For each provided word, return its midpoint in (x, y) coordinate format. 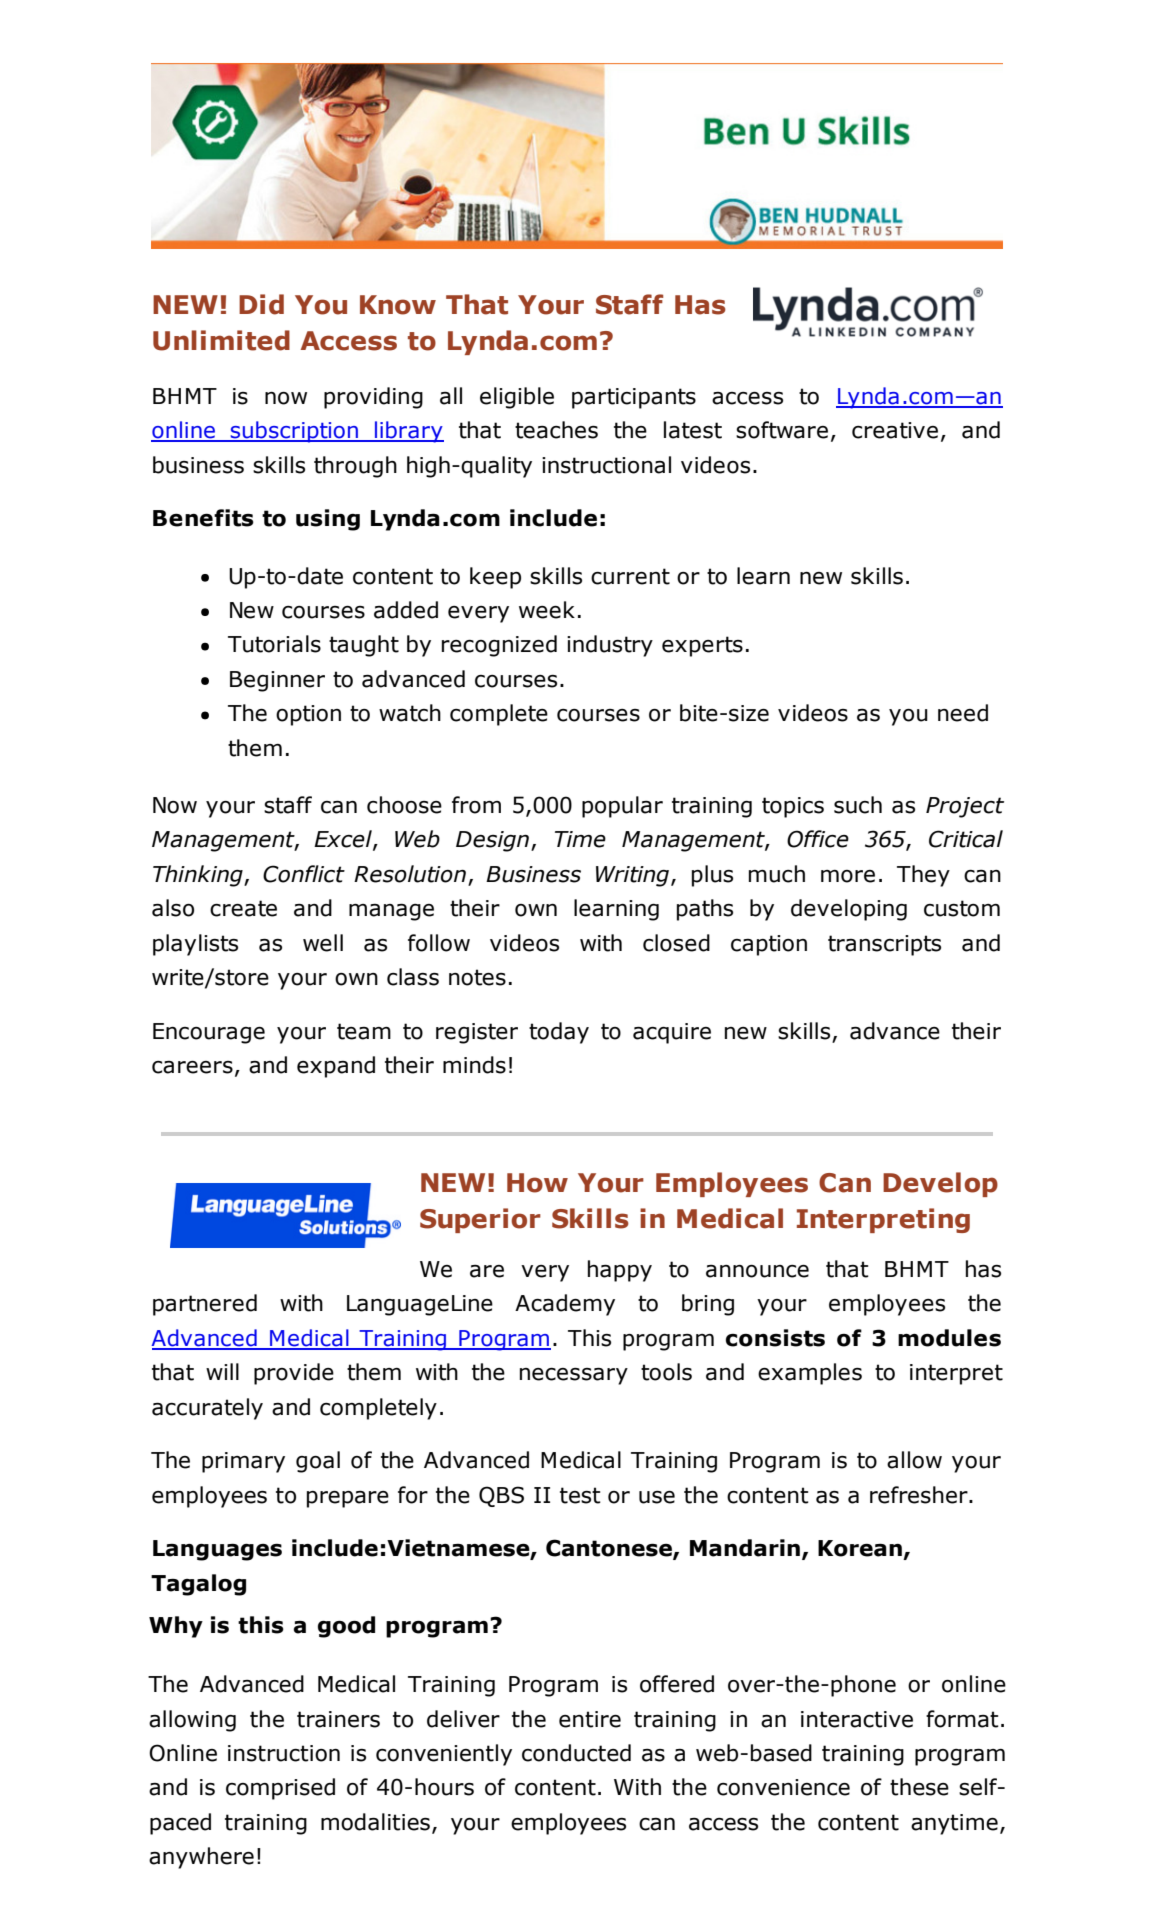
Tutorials (274, 644)
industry (610, 646)
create (243, 908)
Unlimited (221, 340)
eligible (517, 398)
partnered (205, 1305)
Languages (217, 1550)
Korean (860, 1548)
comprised (280, 1789)
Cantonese (610, 1549)
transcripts (884, 945)
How (537, 1183)
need (963, 713)
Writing (632, 876)
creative (895, 430)
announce (757, 1271)
